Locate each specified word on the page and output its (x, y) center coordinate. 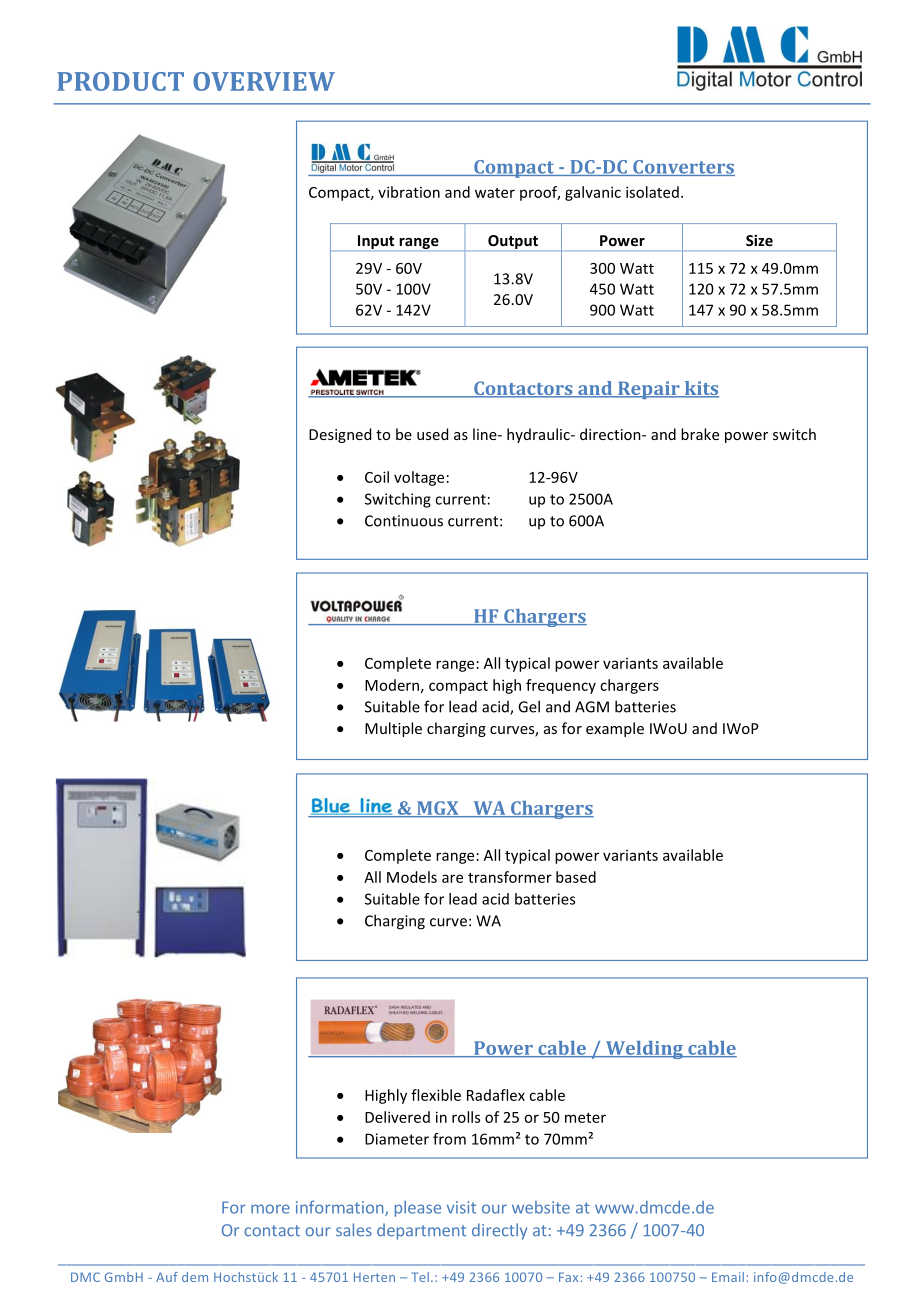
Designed (340, 435)
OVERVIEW (264, 81)
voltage (419, 478)
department (421, 1231)
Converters (683, 168)
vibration (409, 192)
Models (412, 877)
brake (700, 434)
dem (195, 1277)
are (452, 878)
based (576, 877)
